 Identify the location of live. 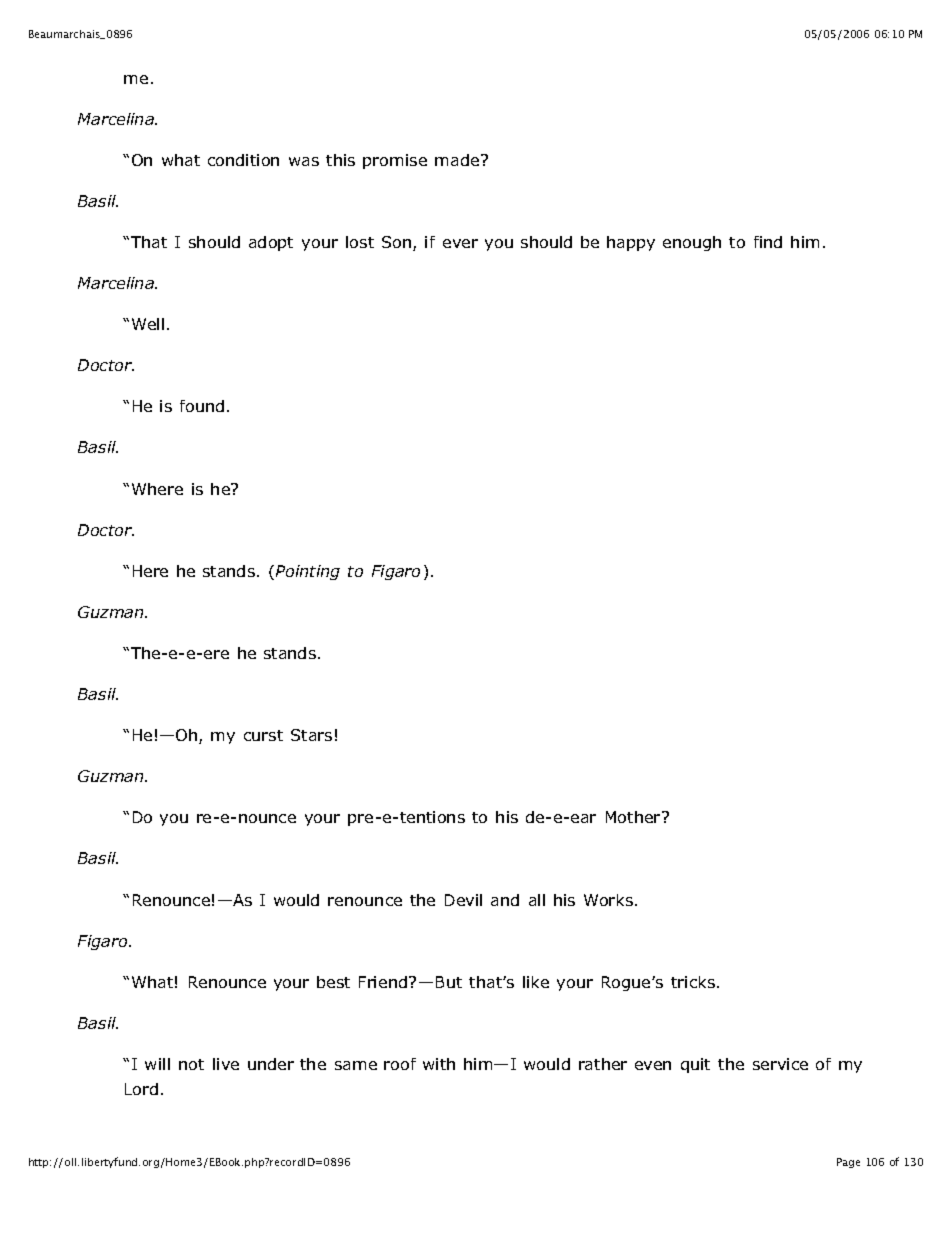
(226, 1064).
